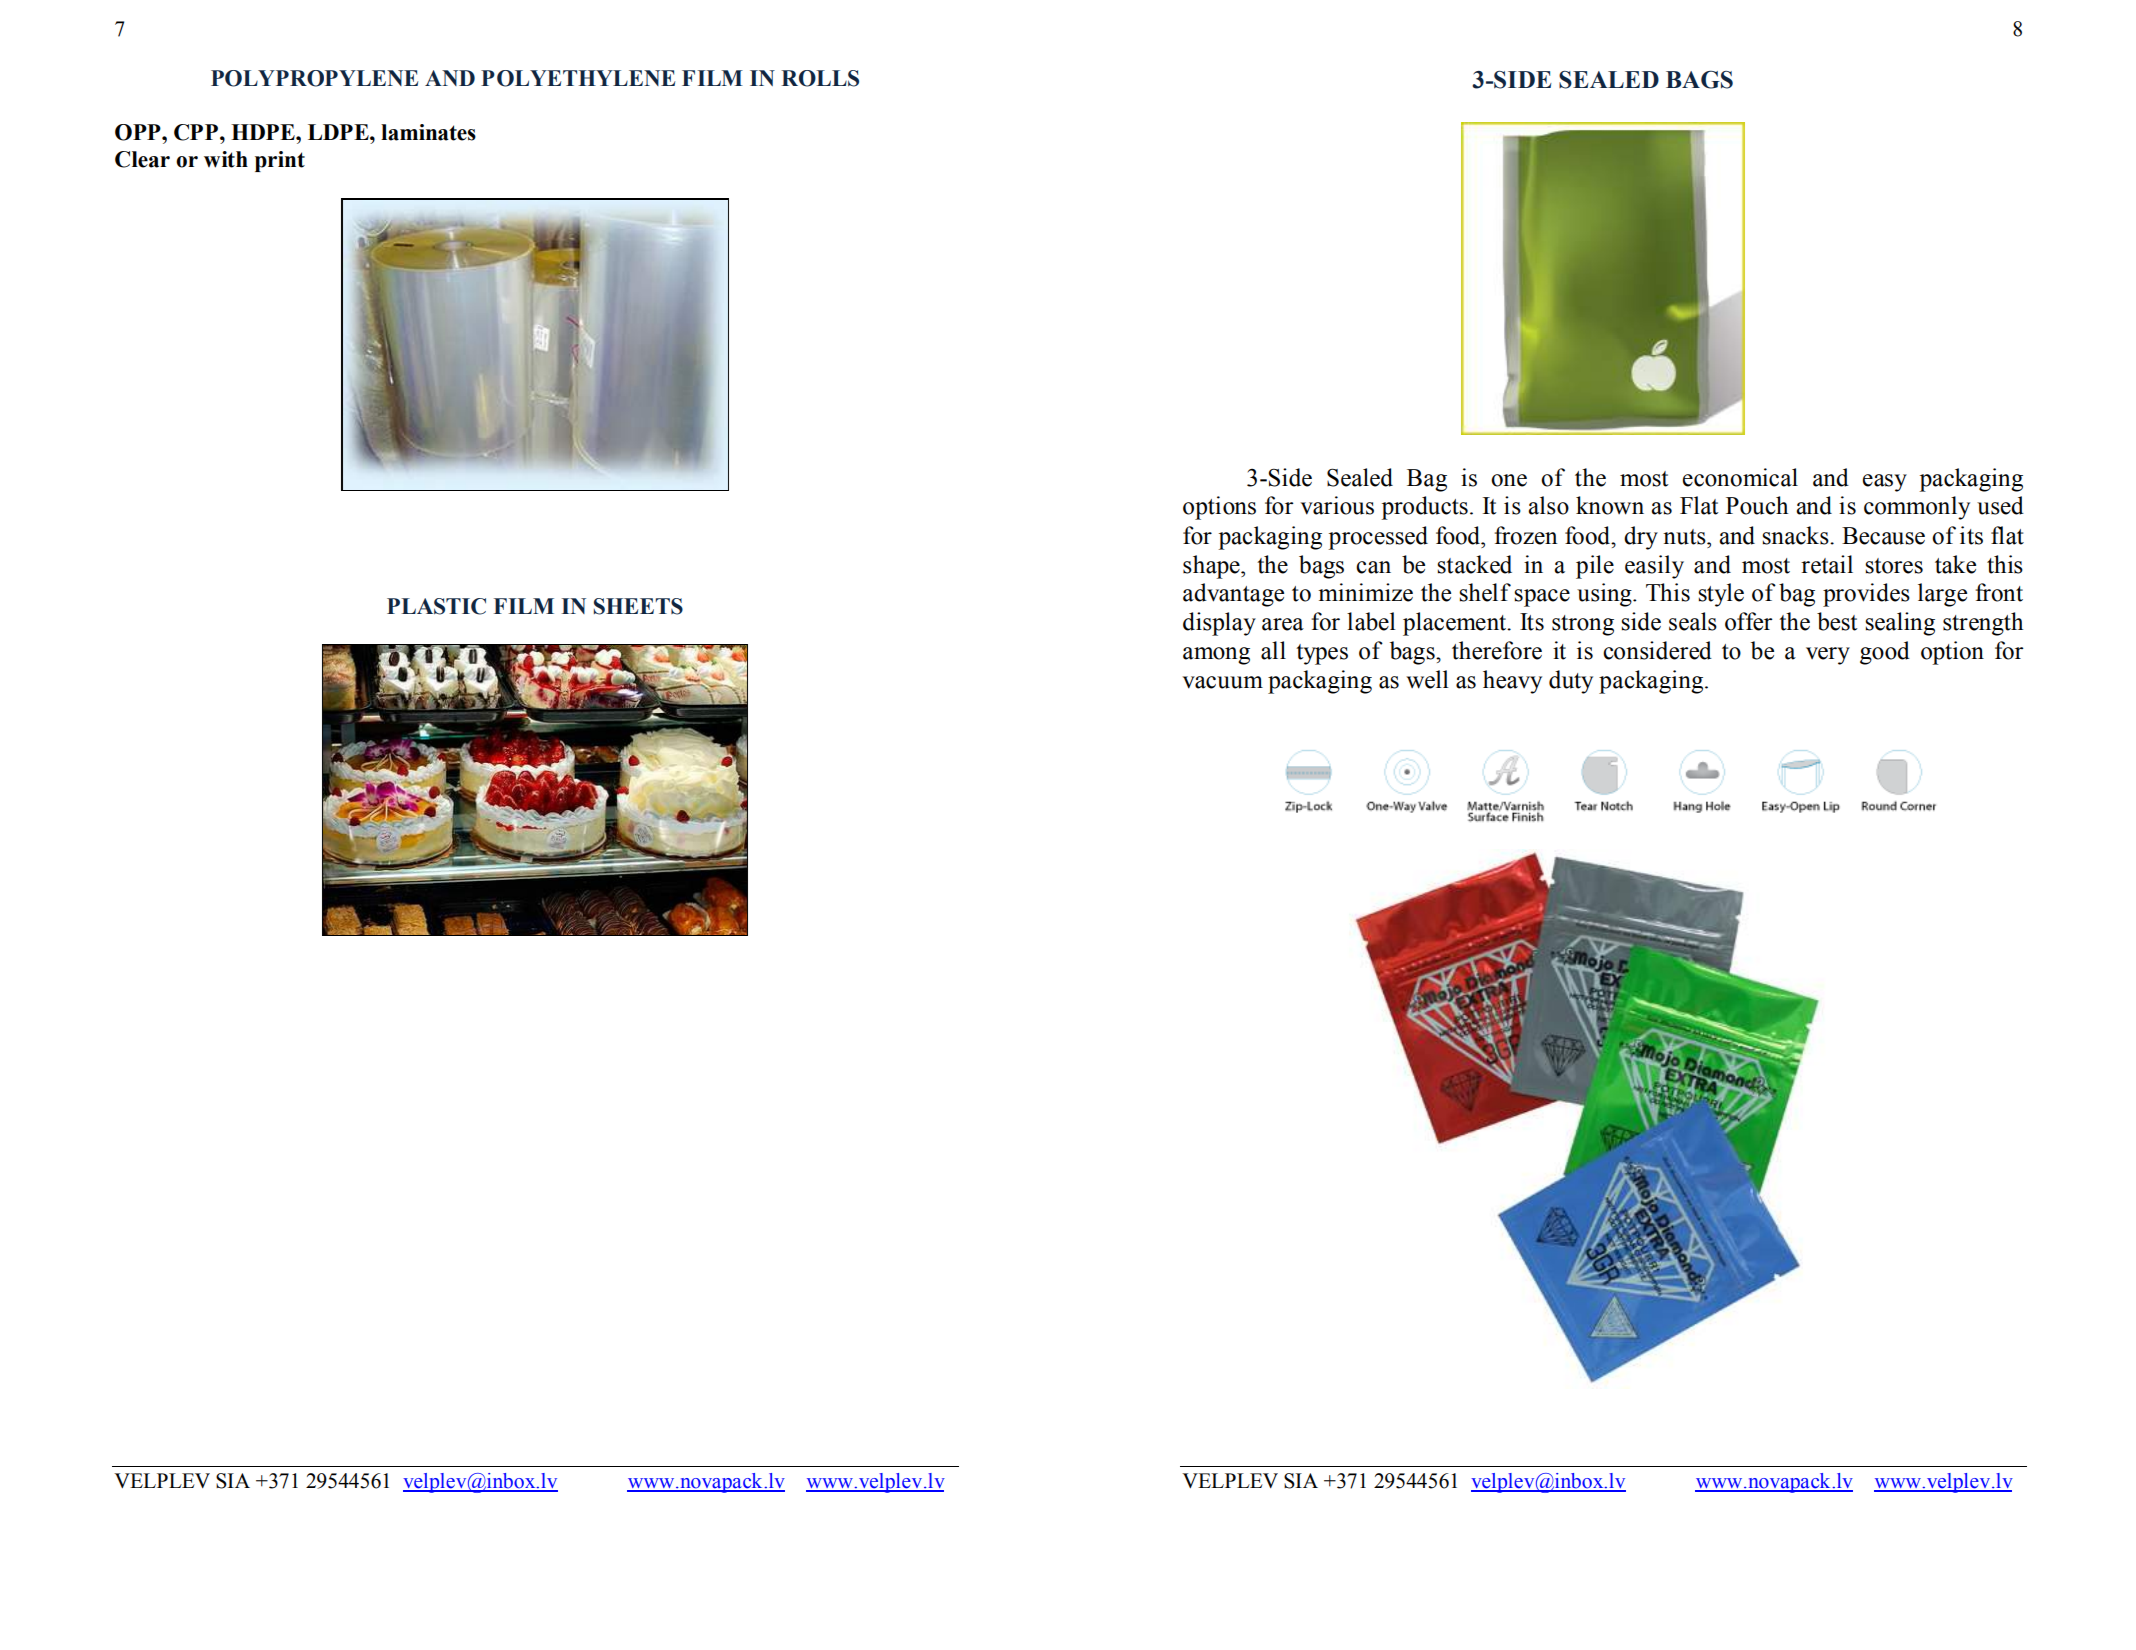  I want to click on easy, so click(1885, 483).
